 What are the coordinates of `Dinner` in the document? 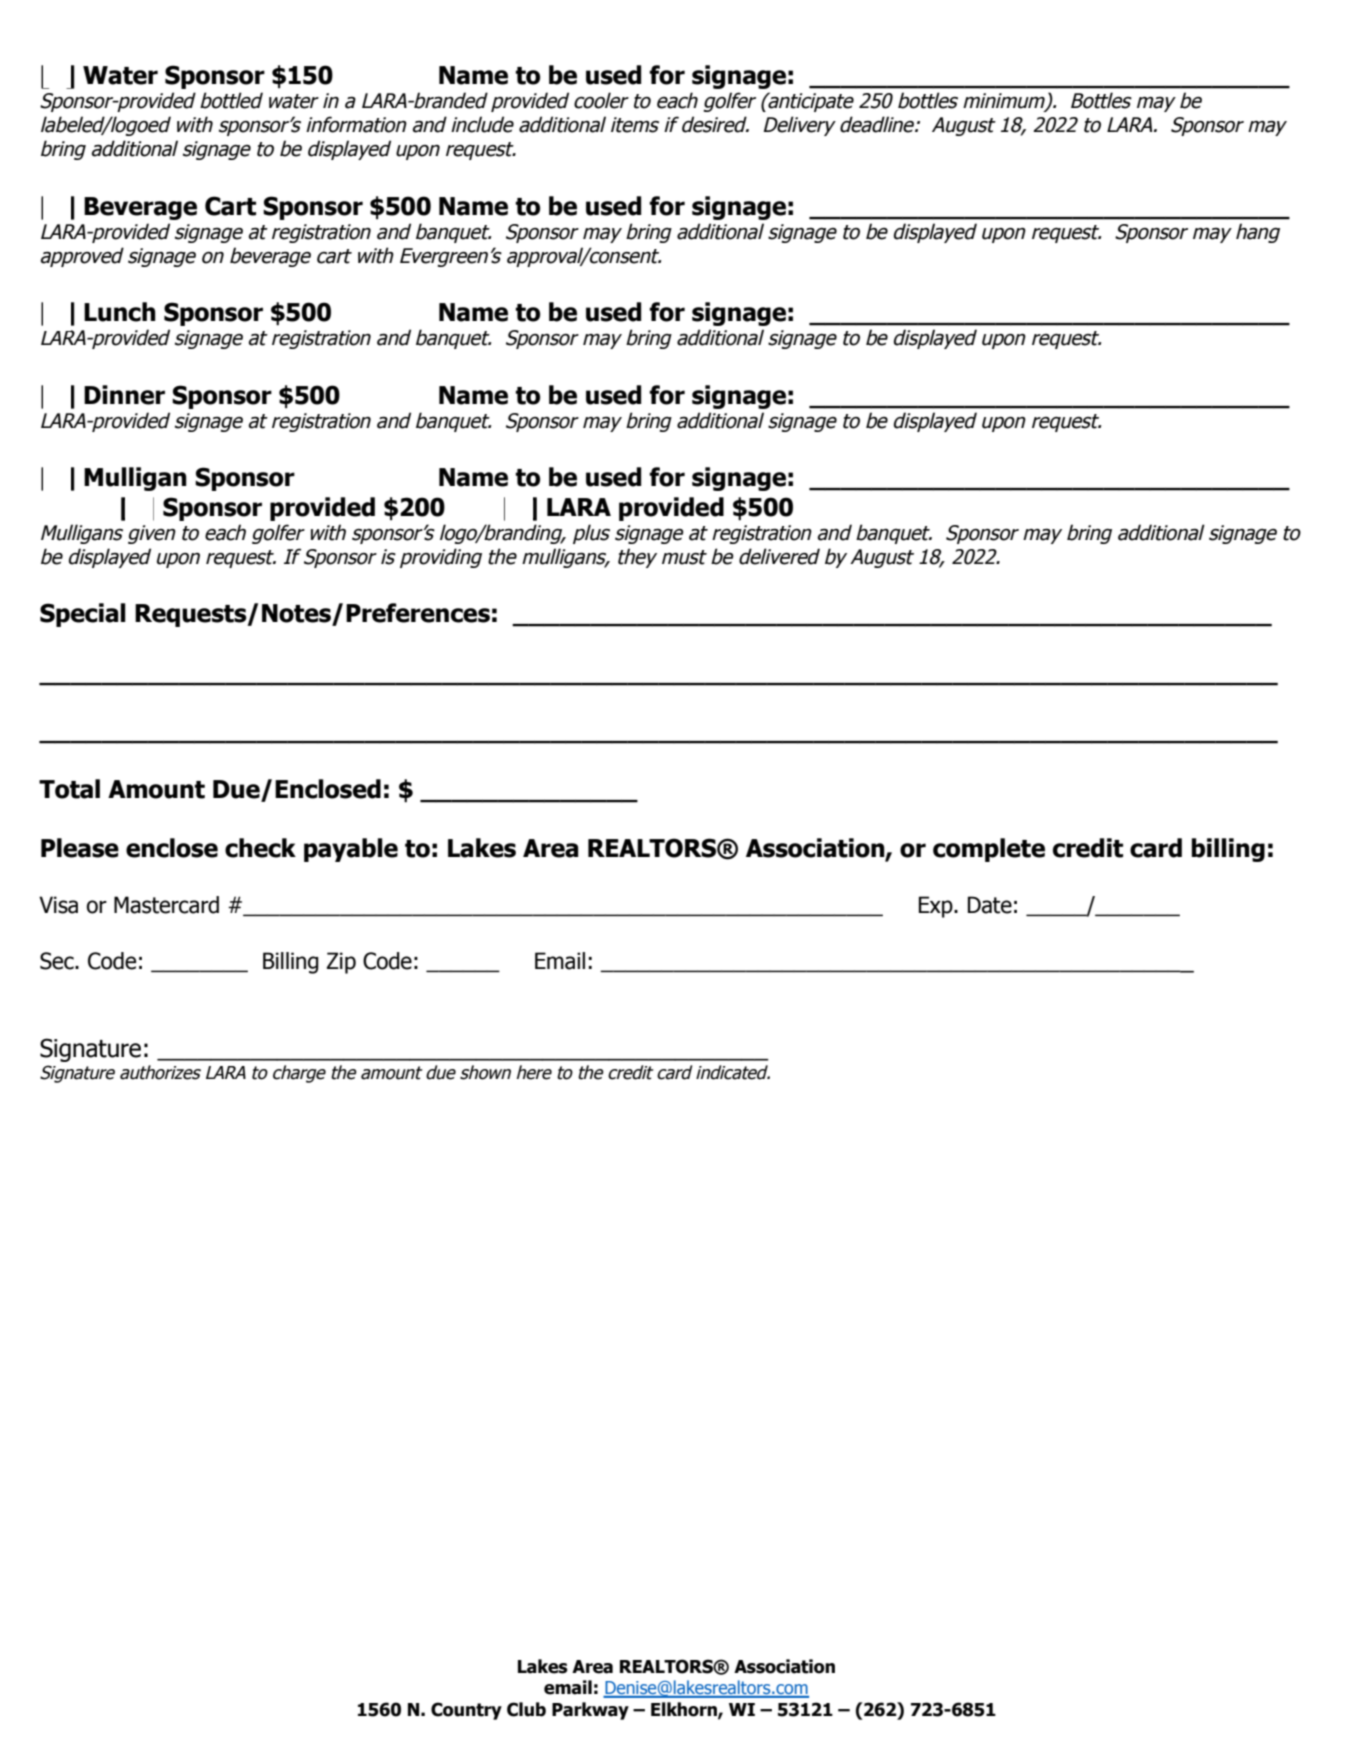 It's located at (124, 395).
